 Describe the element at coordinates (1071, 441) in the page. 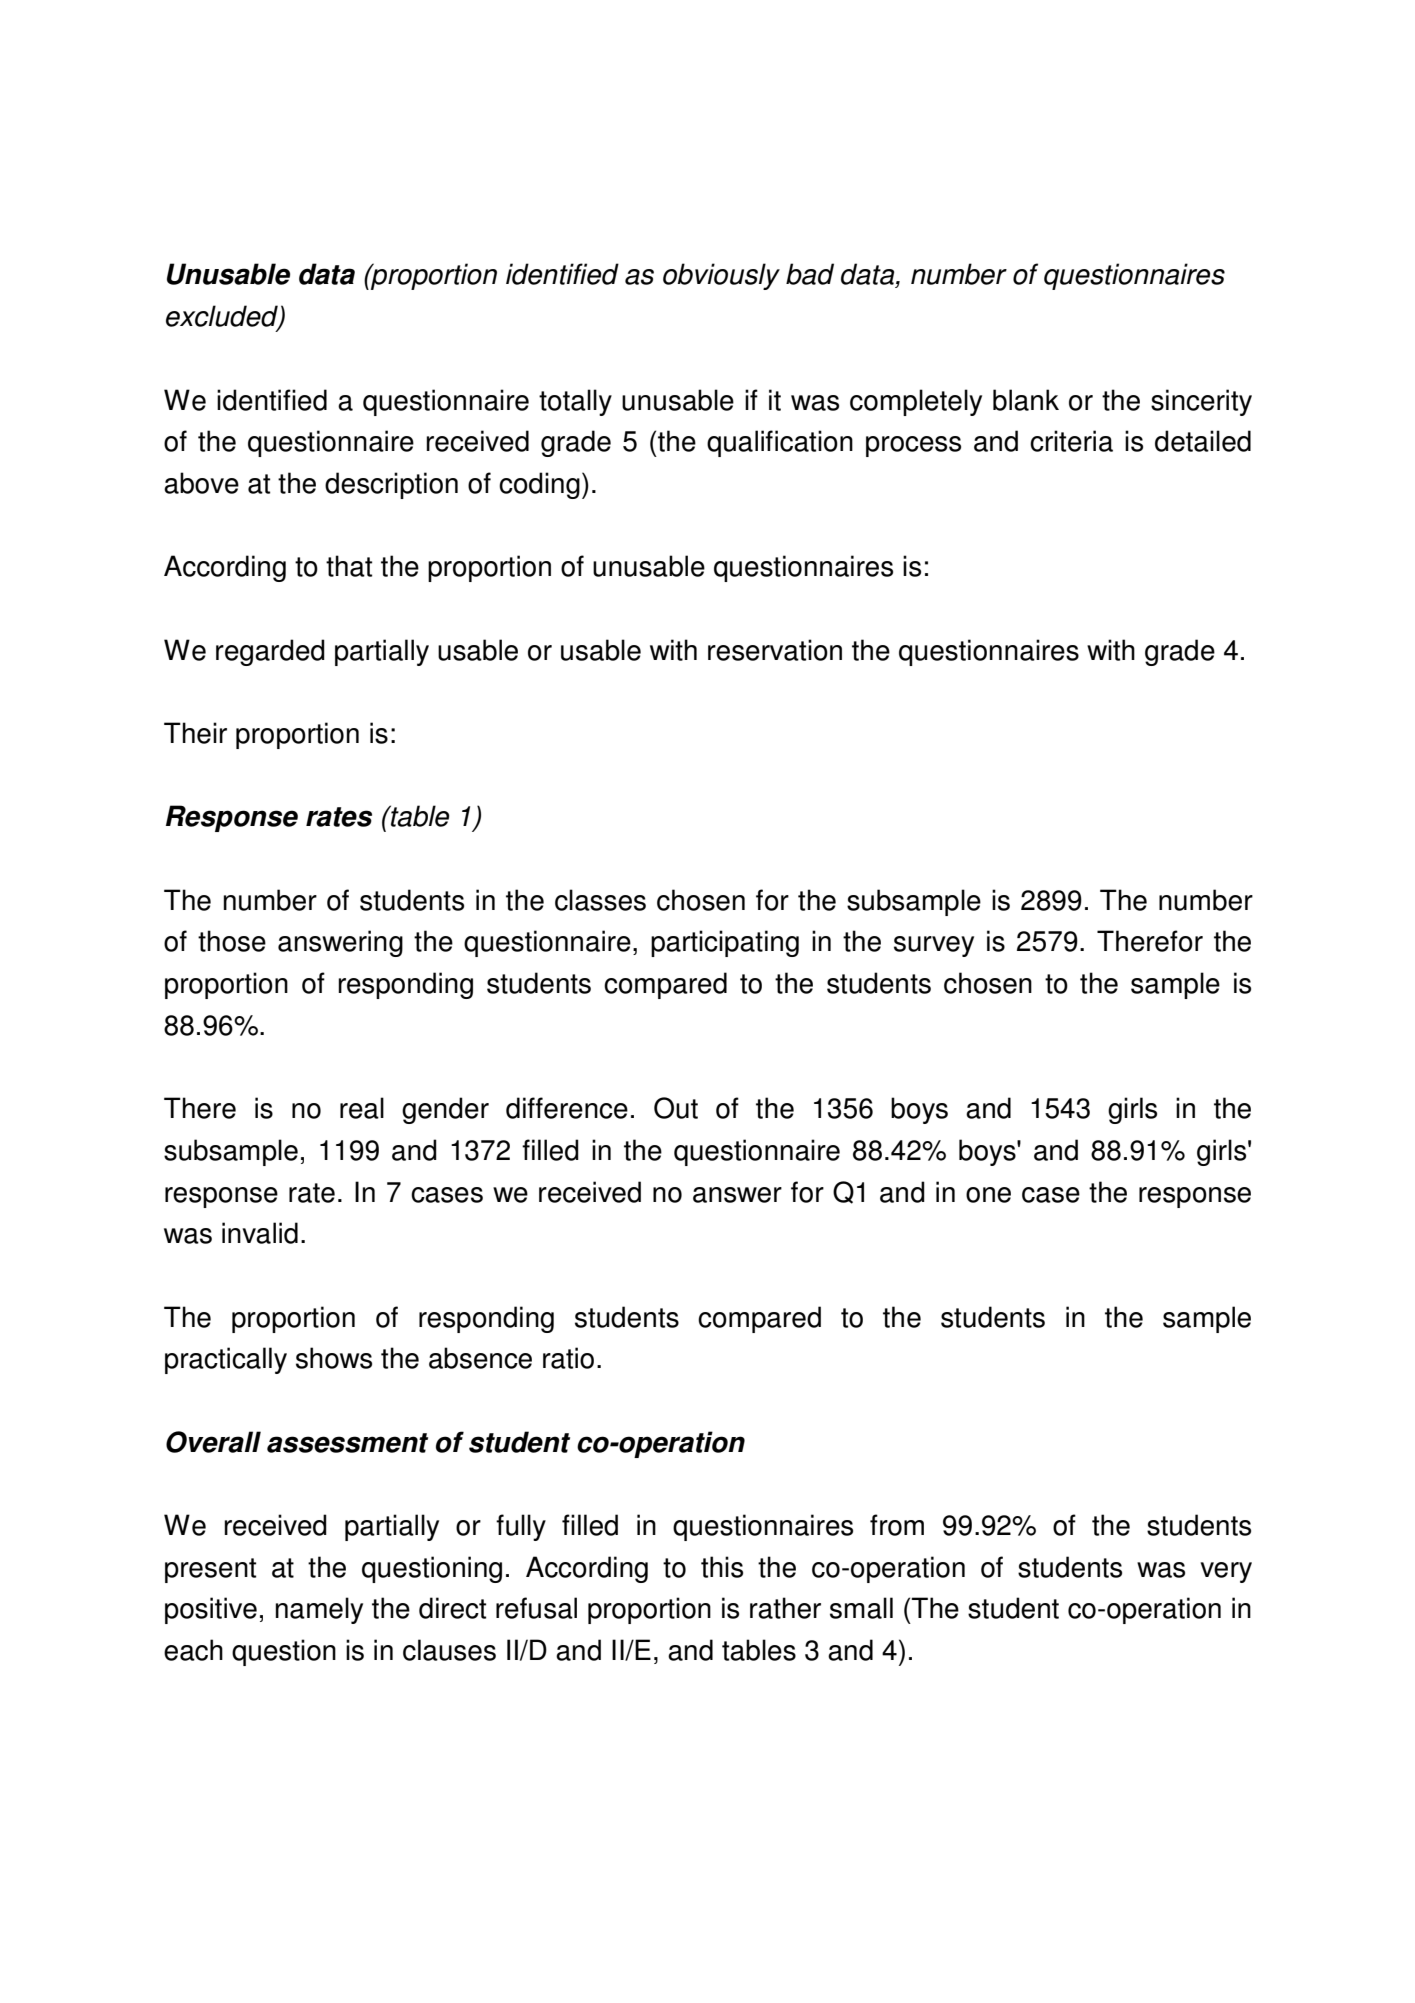

I see `criteria` at that location.
